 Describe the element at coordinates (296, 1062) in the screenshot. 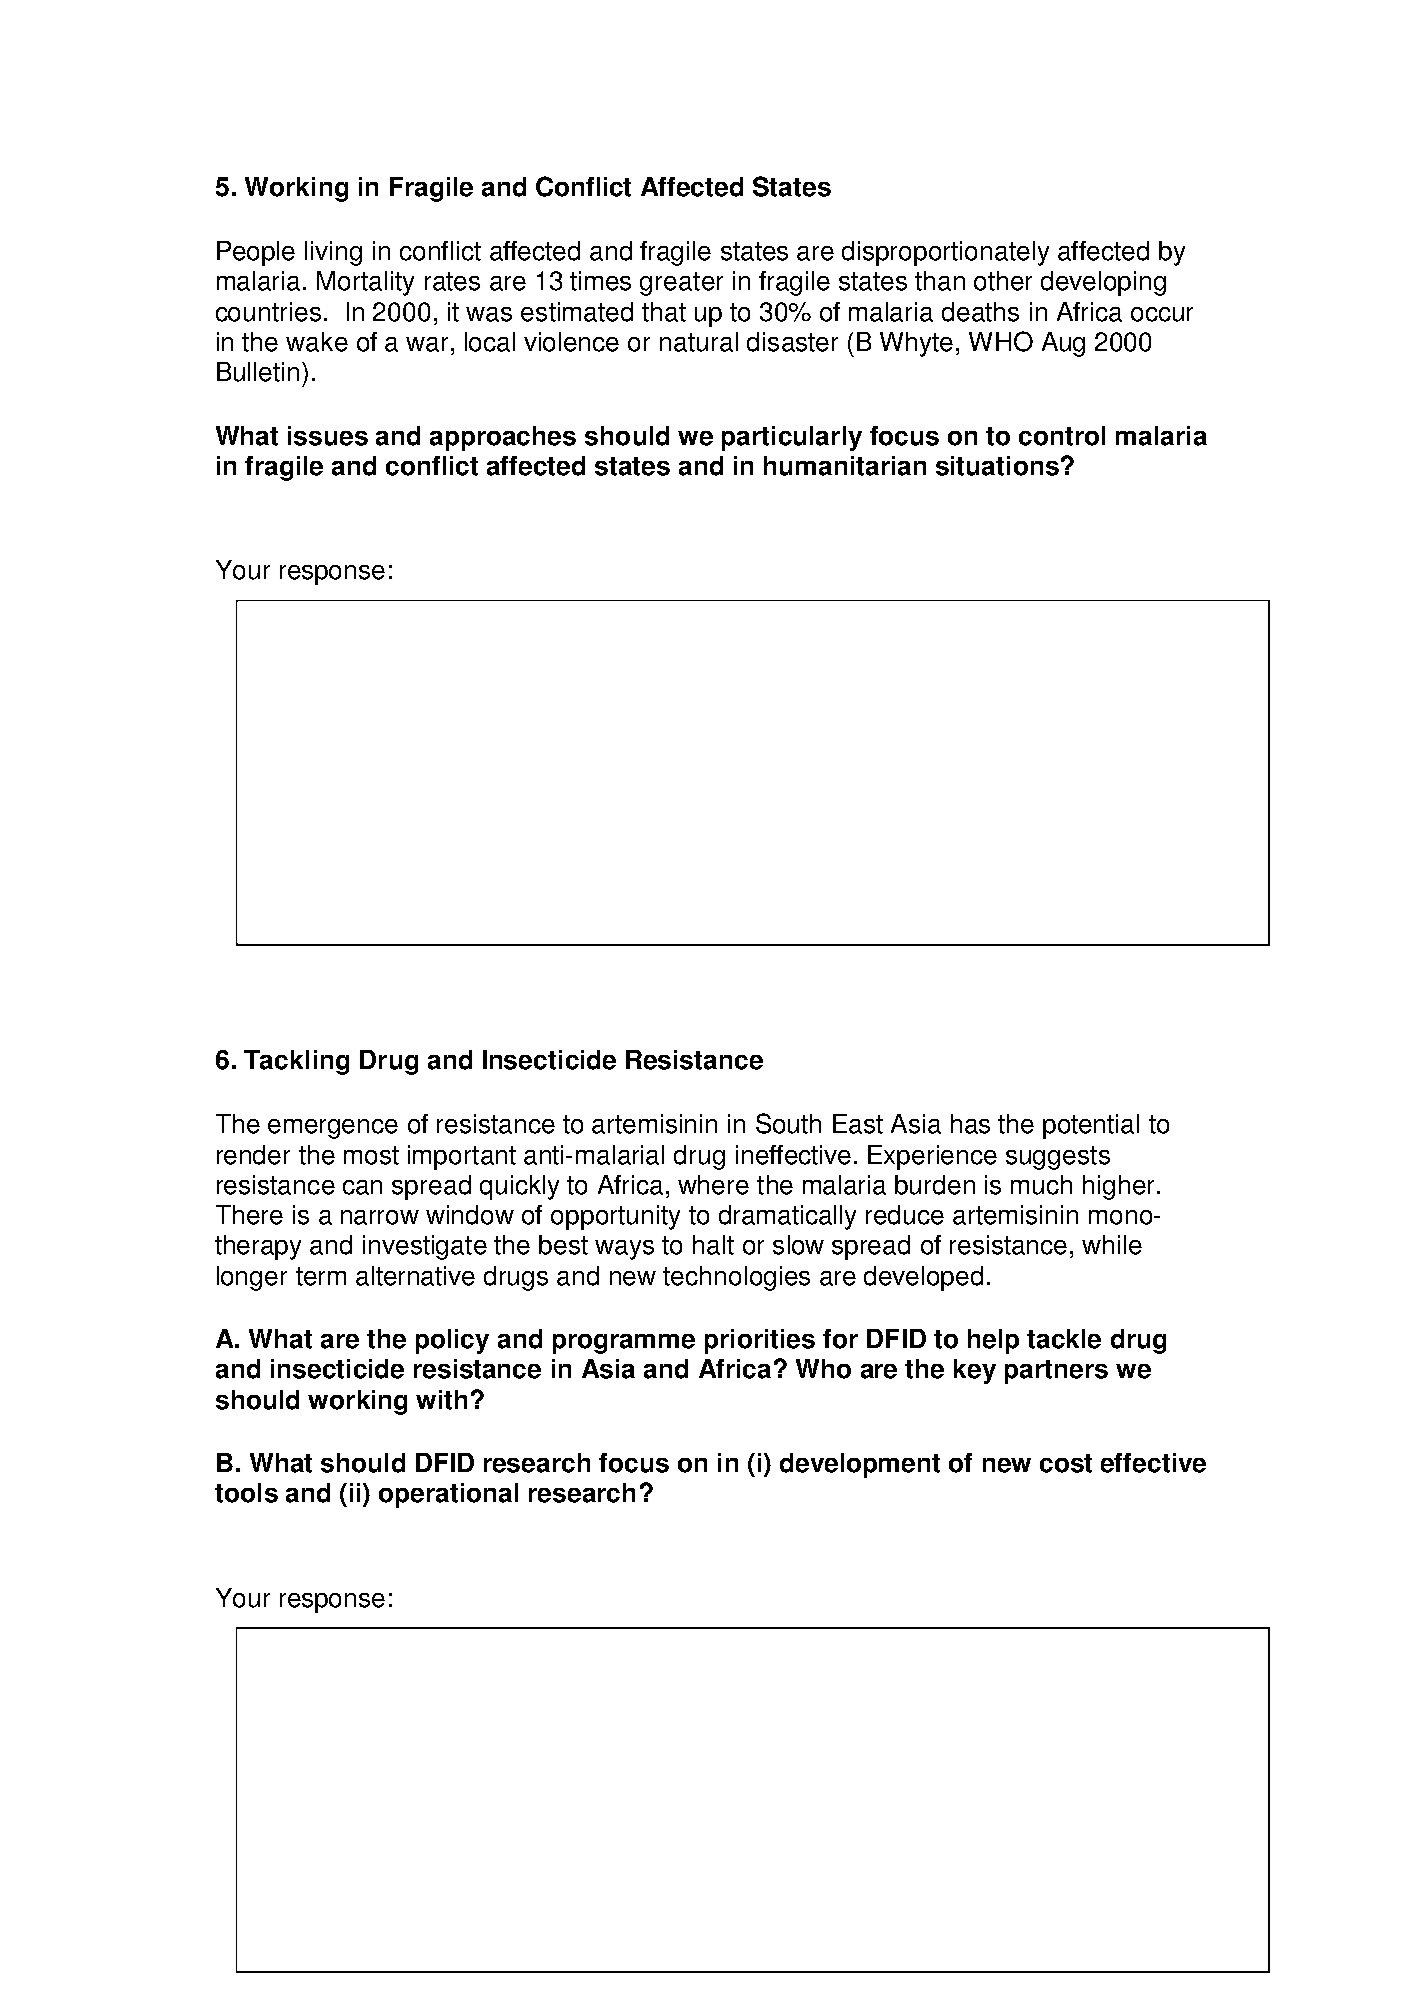

I see `Tackling` at that location.
